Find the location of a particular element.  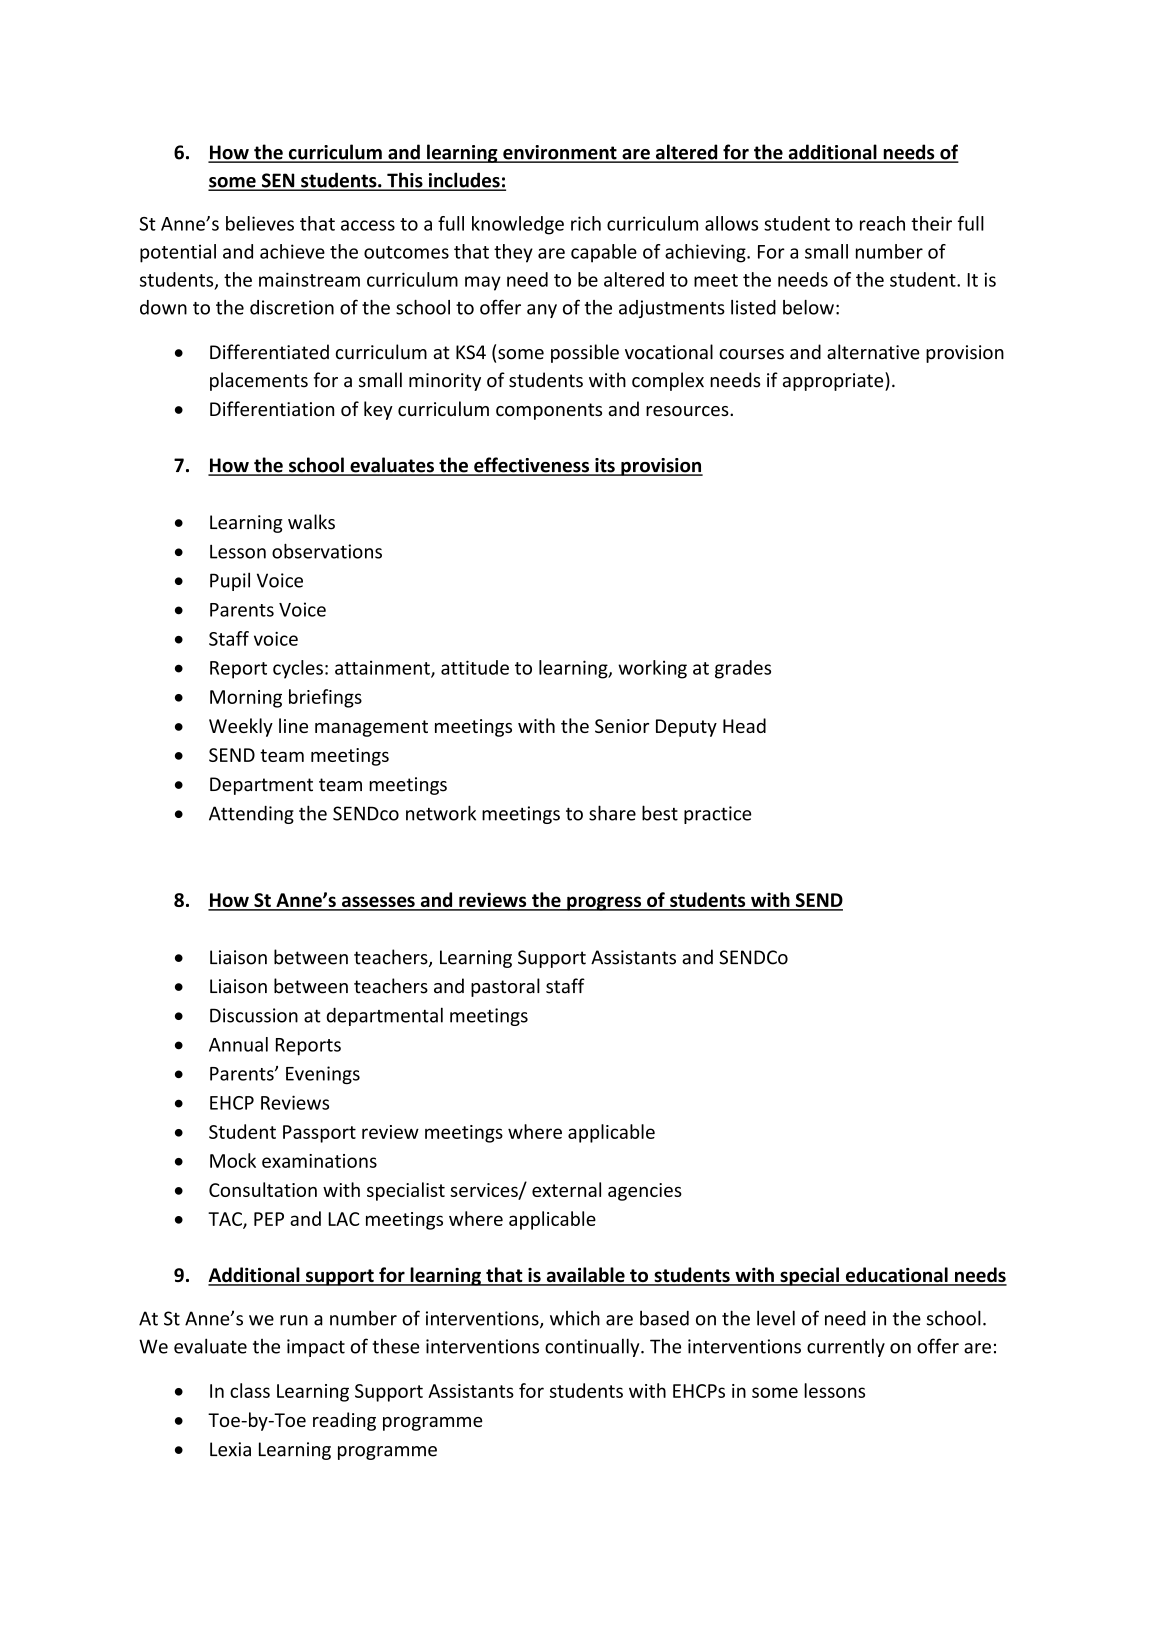

reach is located at coordinates (882, 223).
